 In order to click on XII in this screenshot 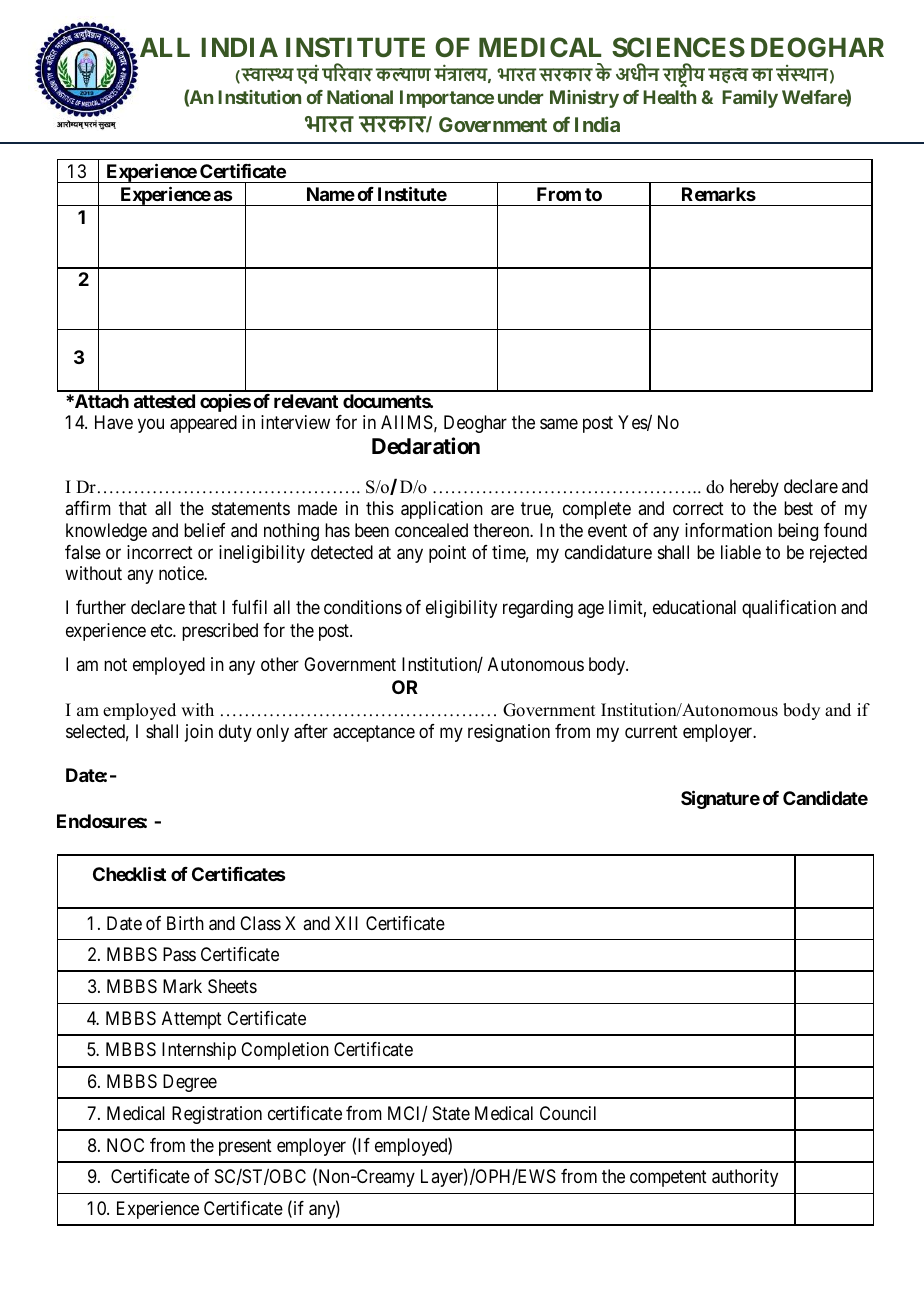, I will do `click(346, 923)`.
